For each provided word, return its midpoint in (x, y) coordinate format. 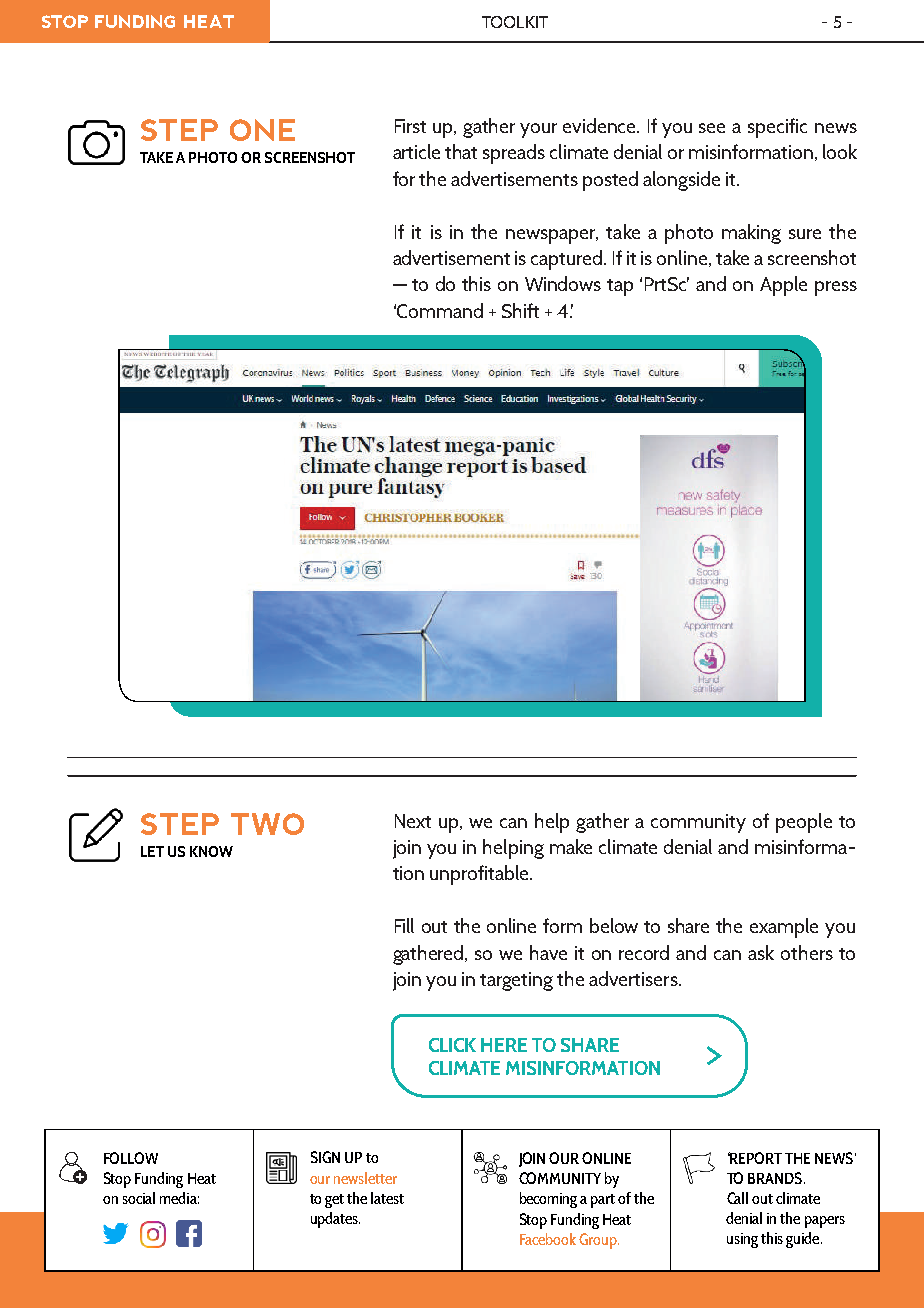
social (139, 1198)
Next (413, 821)
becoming (548, 1200)
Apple (783, 286)
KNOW (211, 851)
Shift (520, 310)
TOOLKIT (515, 22)
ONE (262, 130)
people (804, 823)
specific (777, 128)
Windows (563, 283)
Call (737, 1198)
